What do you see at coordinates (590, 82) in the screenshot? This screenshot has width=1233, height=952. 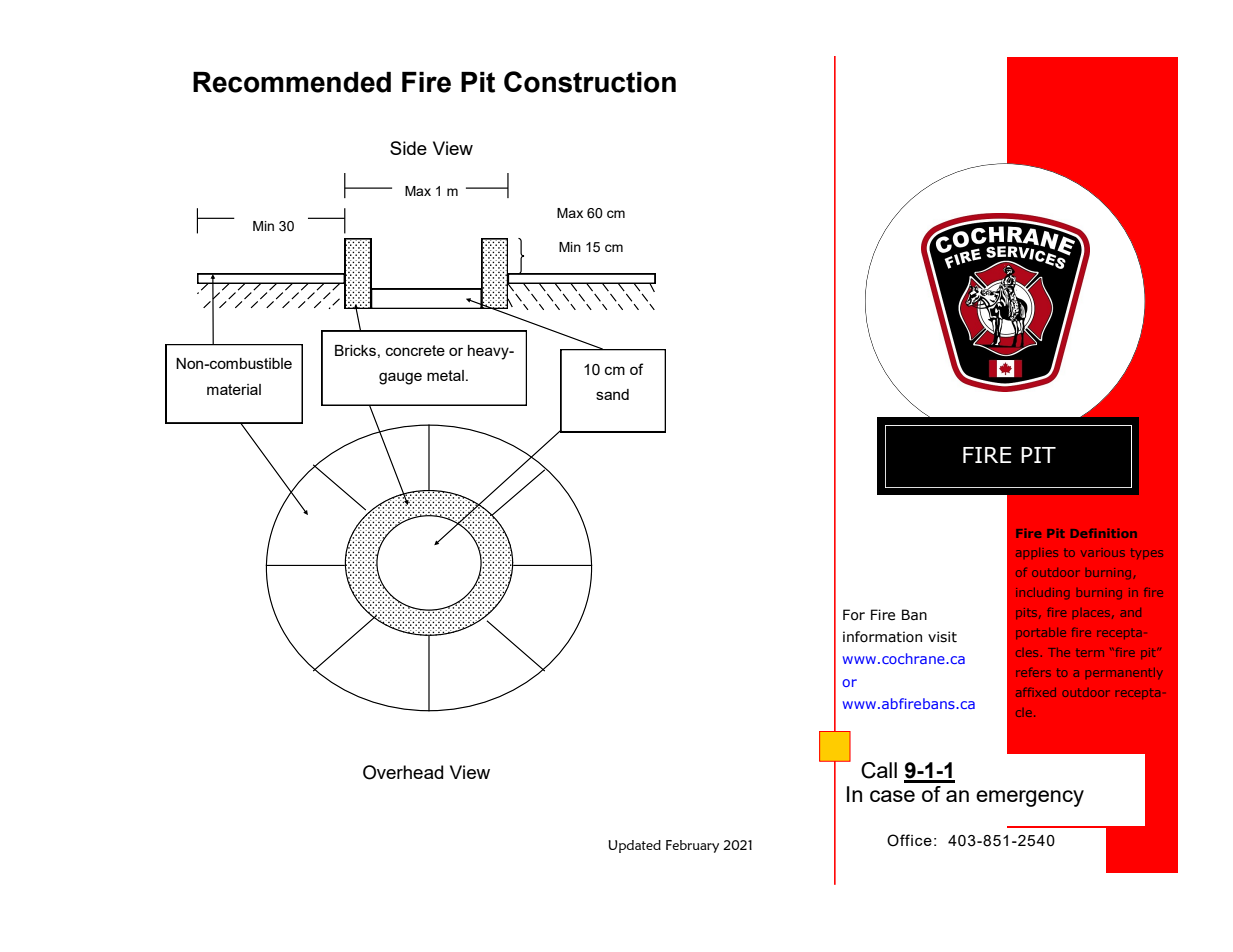 I see `Construction` at bounding box center [590, 82].
